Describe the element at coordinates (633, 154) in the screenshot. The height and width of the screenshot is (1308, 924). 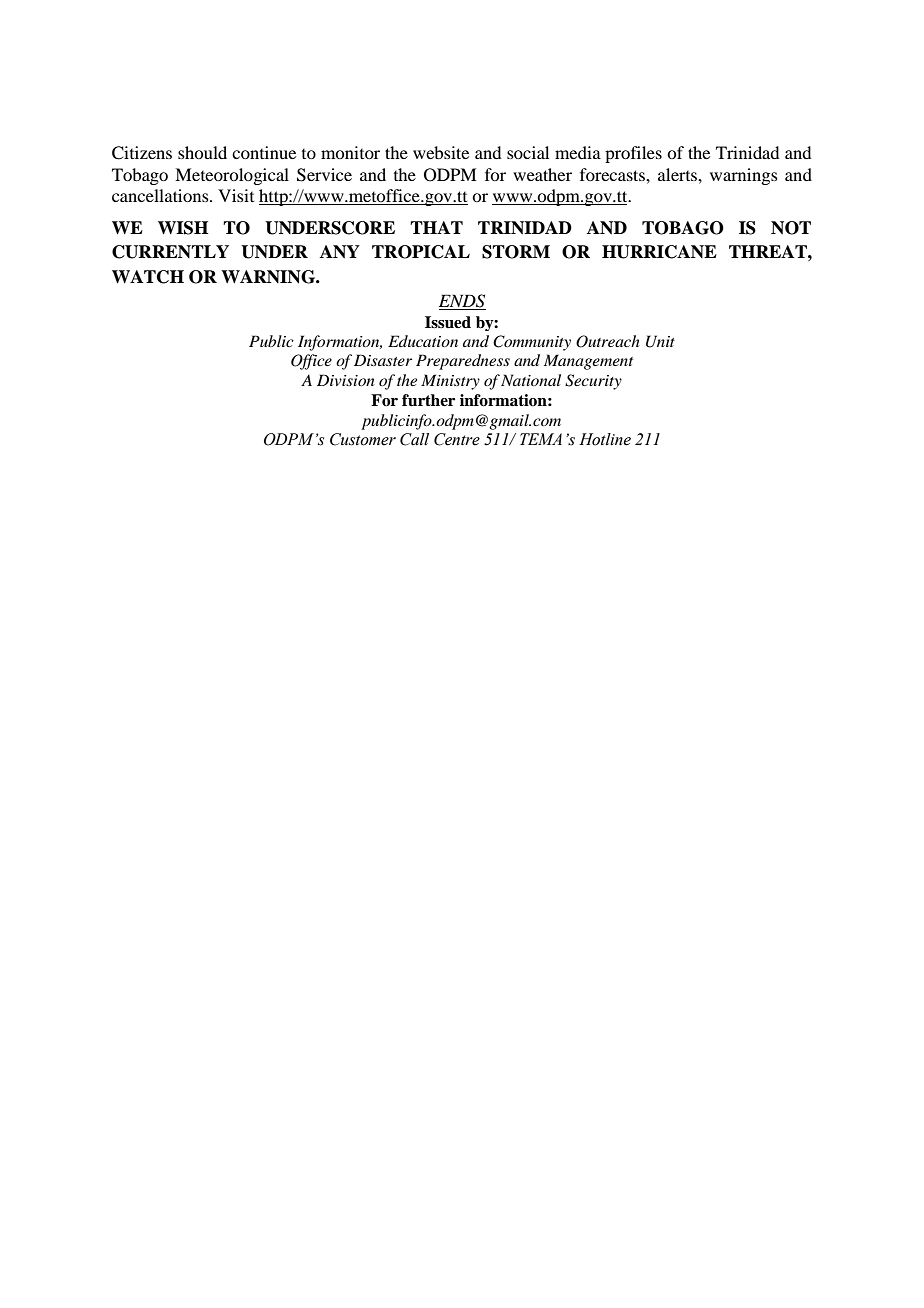
I see `profiles` at that location.
